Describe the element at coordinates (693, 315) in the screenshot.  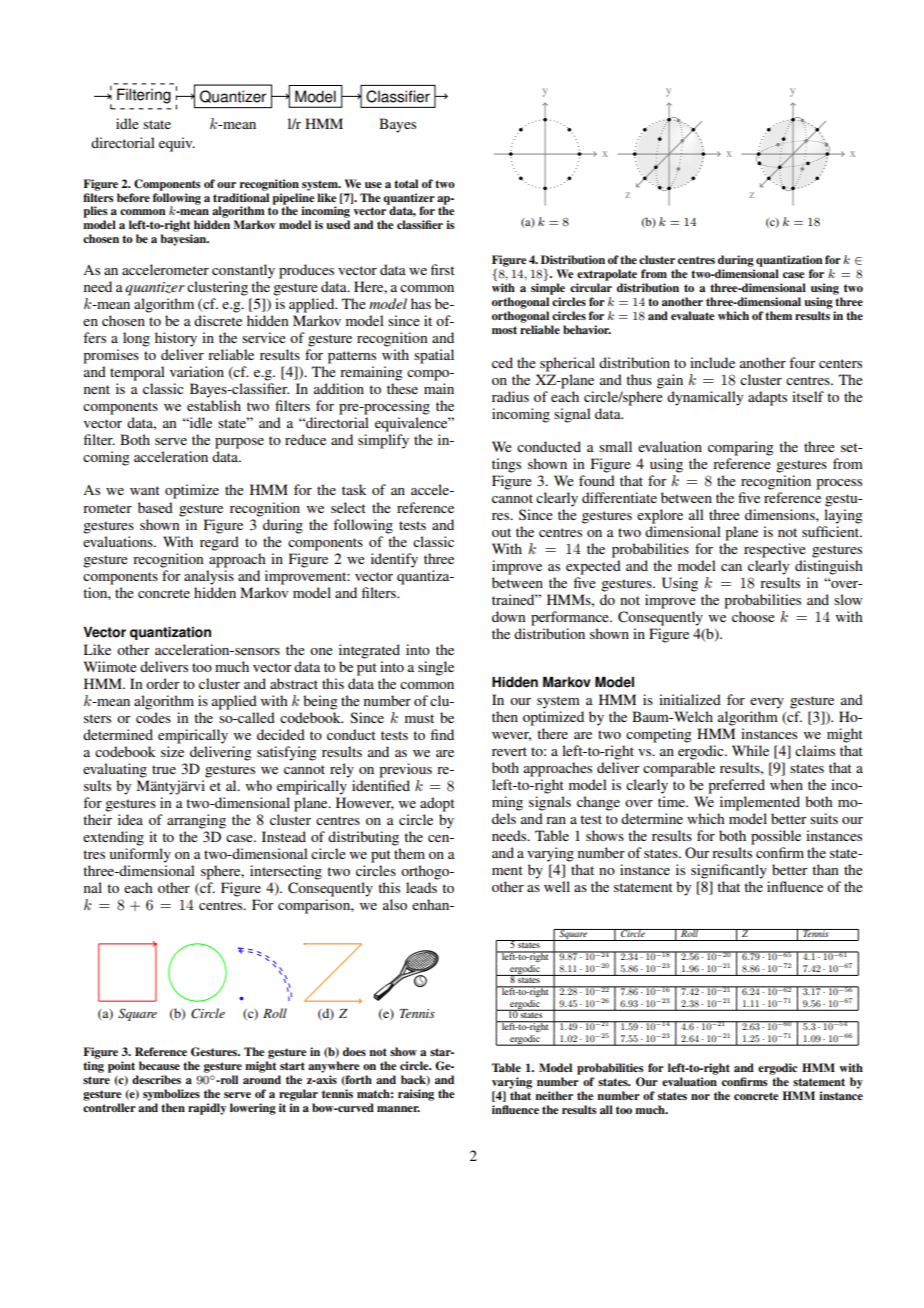
I see `evaluate` at that location.
